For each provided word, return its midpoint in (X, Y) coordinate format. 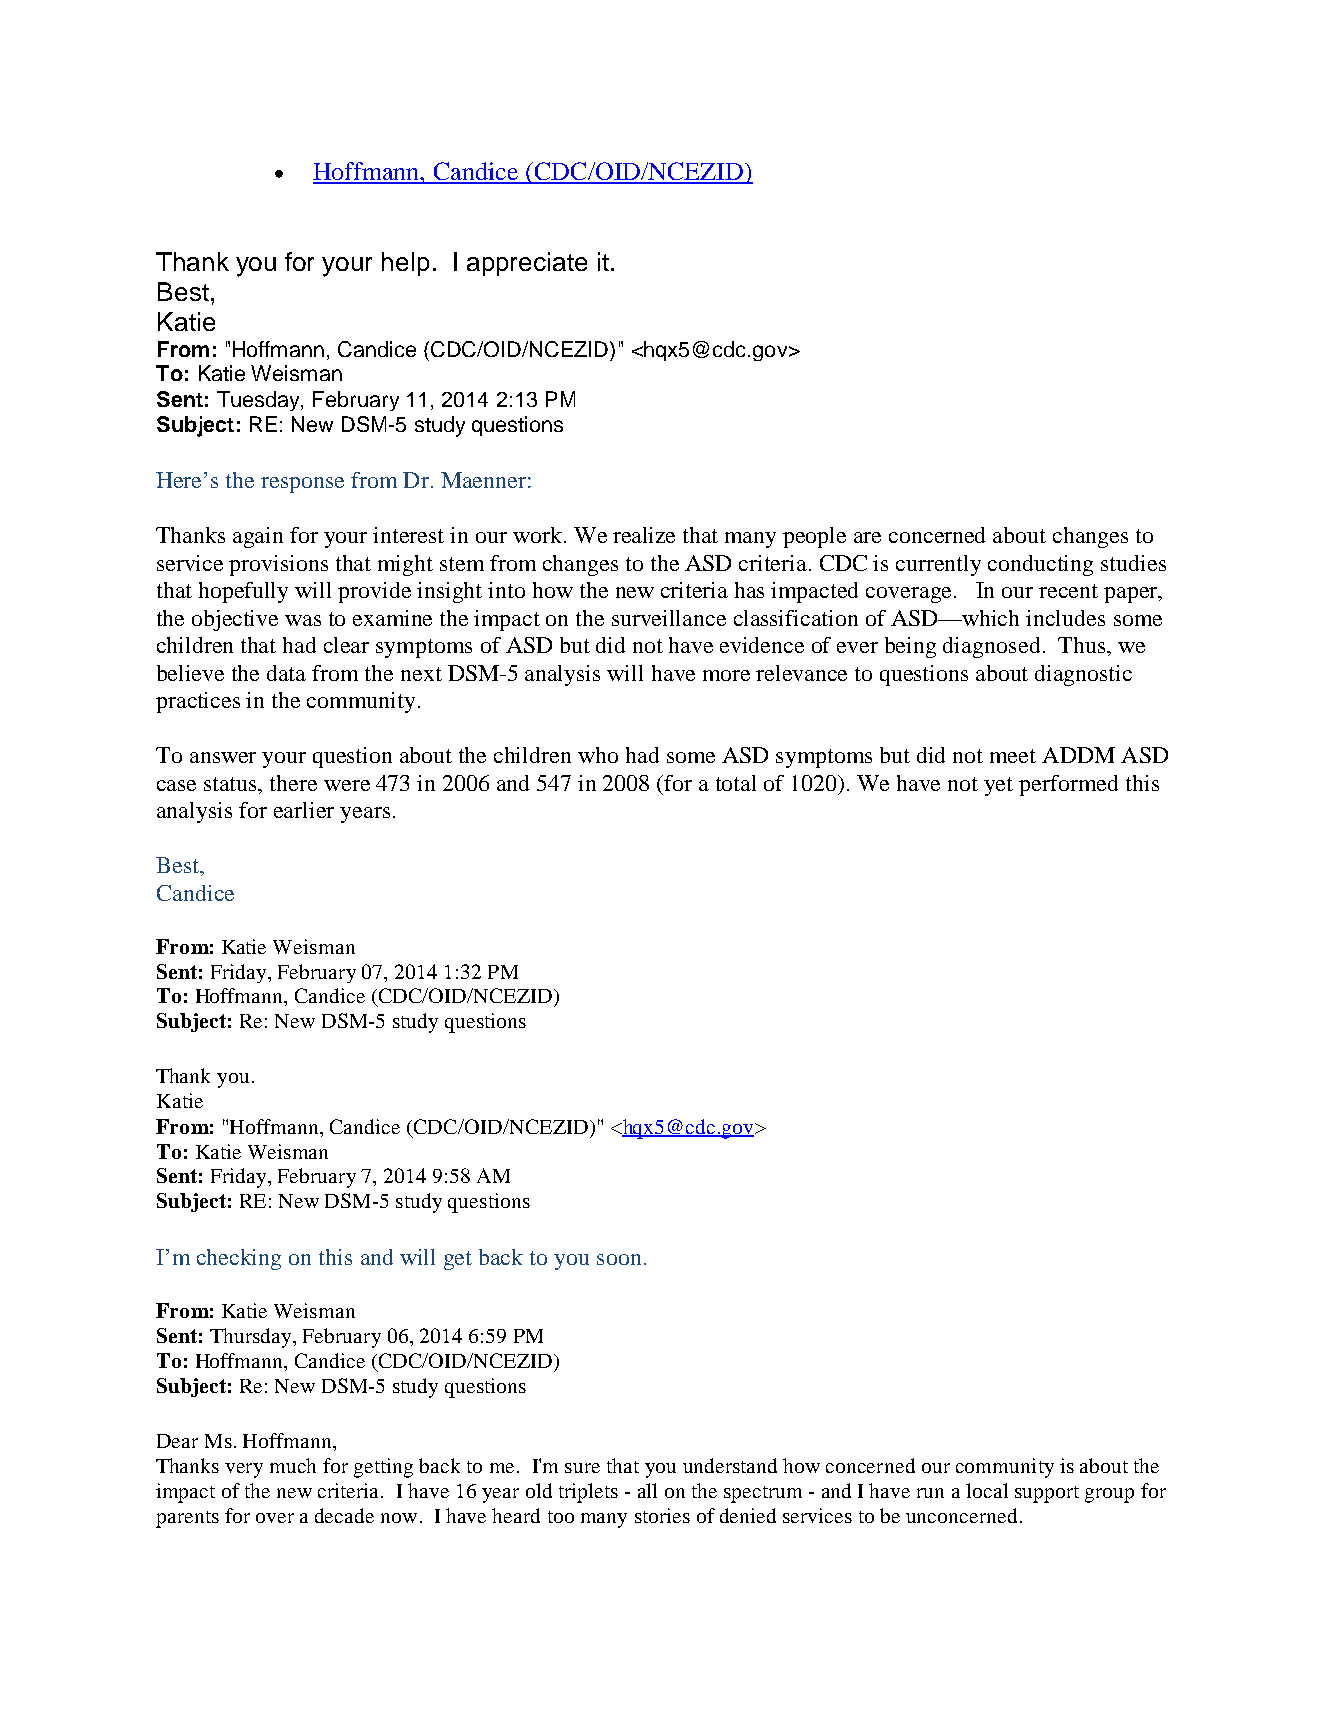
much (293, 1465)
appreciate (527, 264)
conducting (1040, 565)
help (405, 264)
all (647, 1490)
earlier (304, 810)
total (736, 783)
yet (998, 786)
